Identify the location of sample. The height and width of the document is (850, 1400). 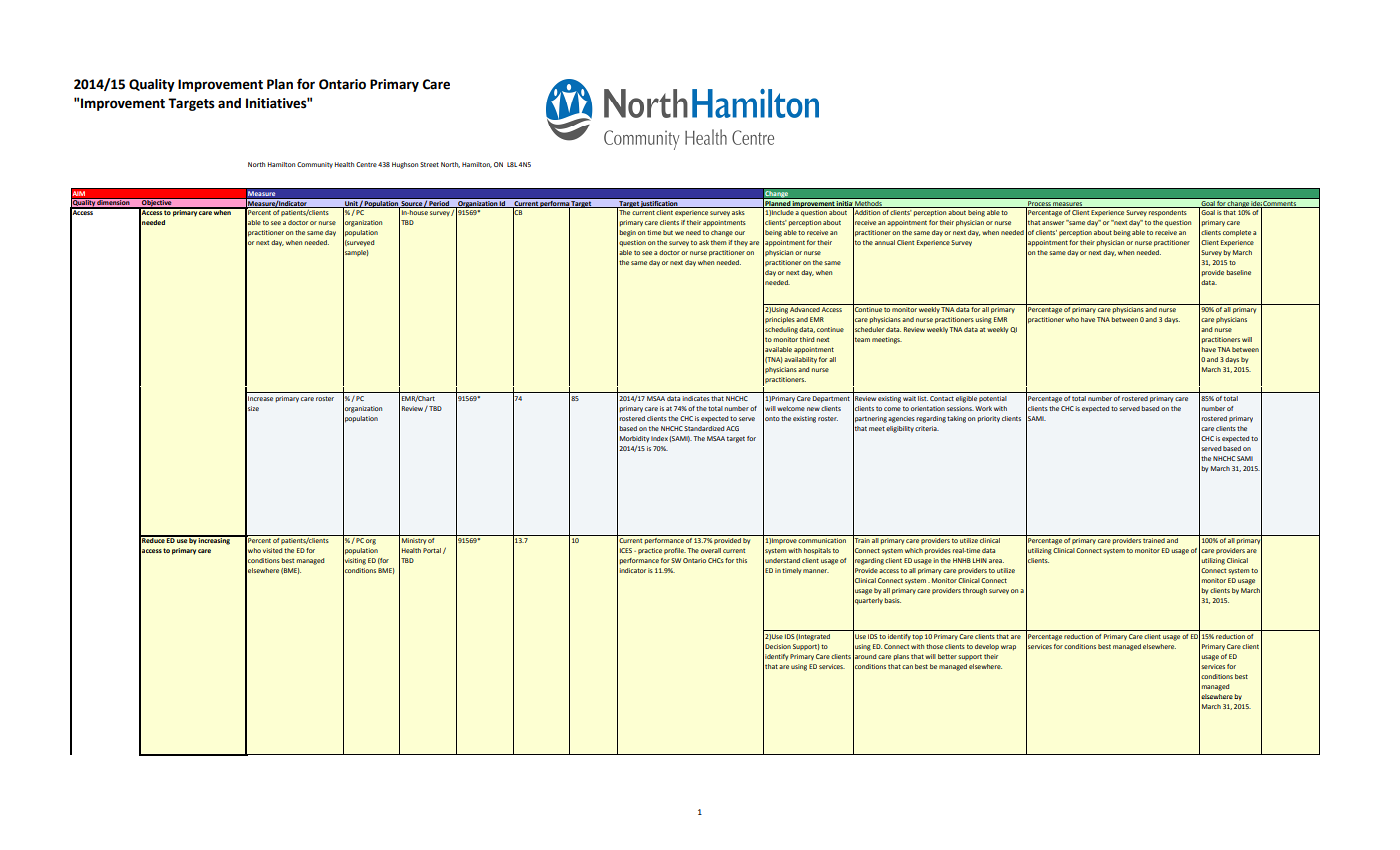
(356, 253).
